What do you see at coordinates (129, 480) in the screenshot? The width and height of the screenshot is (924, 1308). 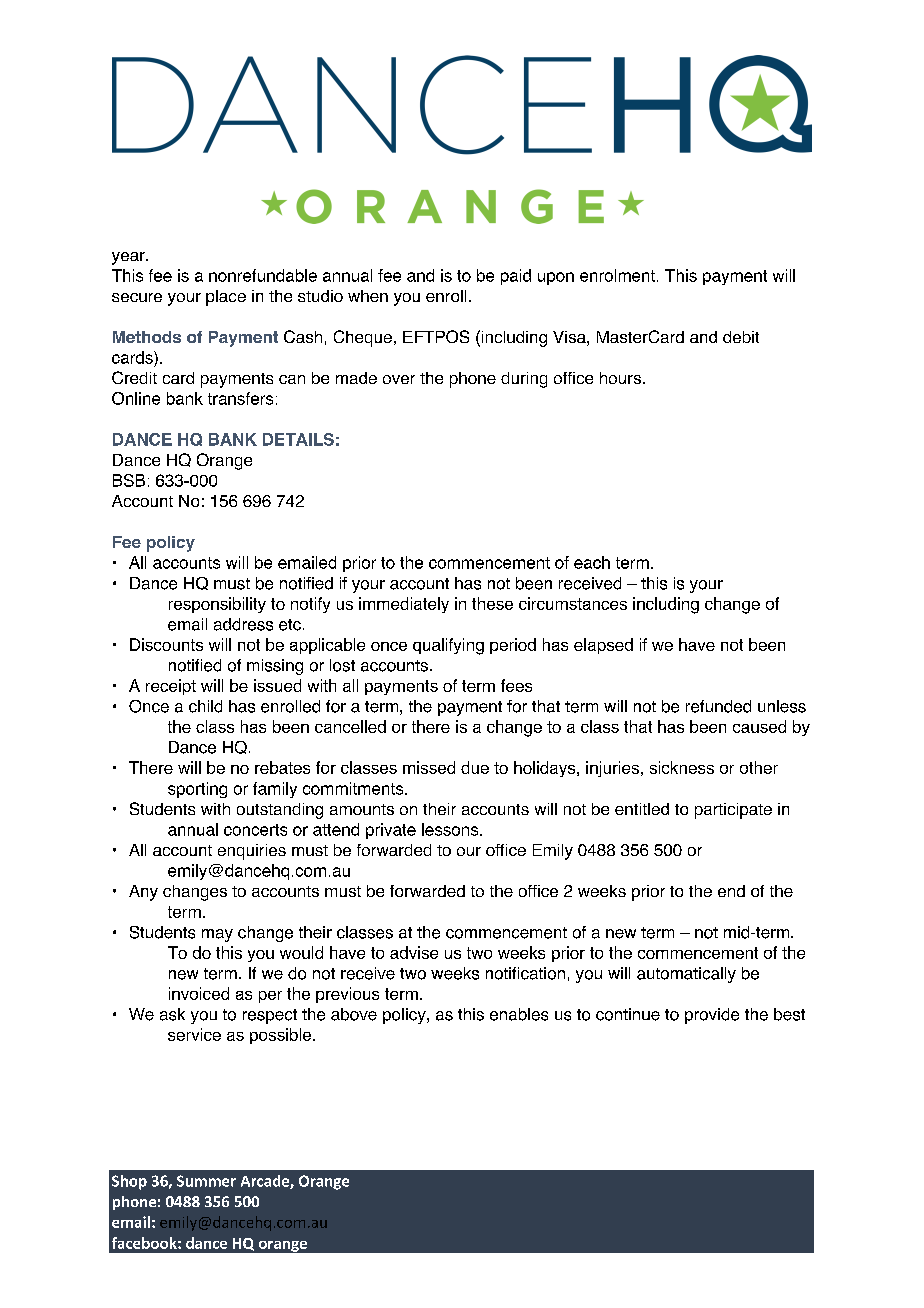 I see `BSB` at bounding box center [129, 480].
